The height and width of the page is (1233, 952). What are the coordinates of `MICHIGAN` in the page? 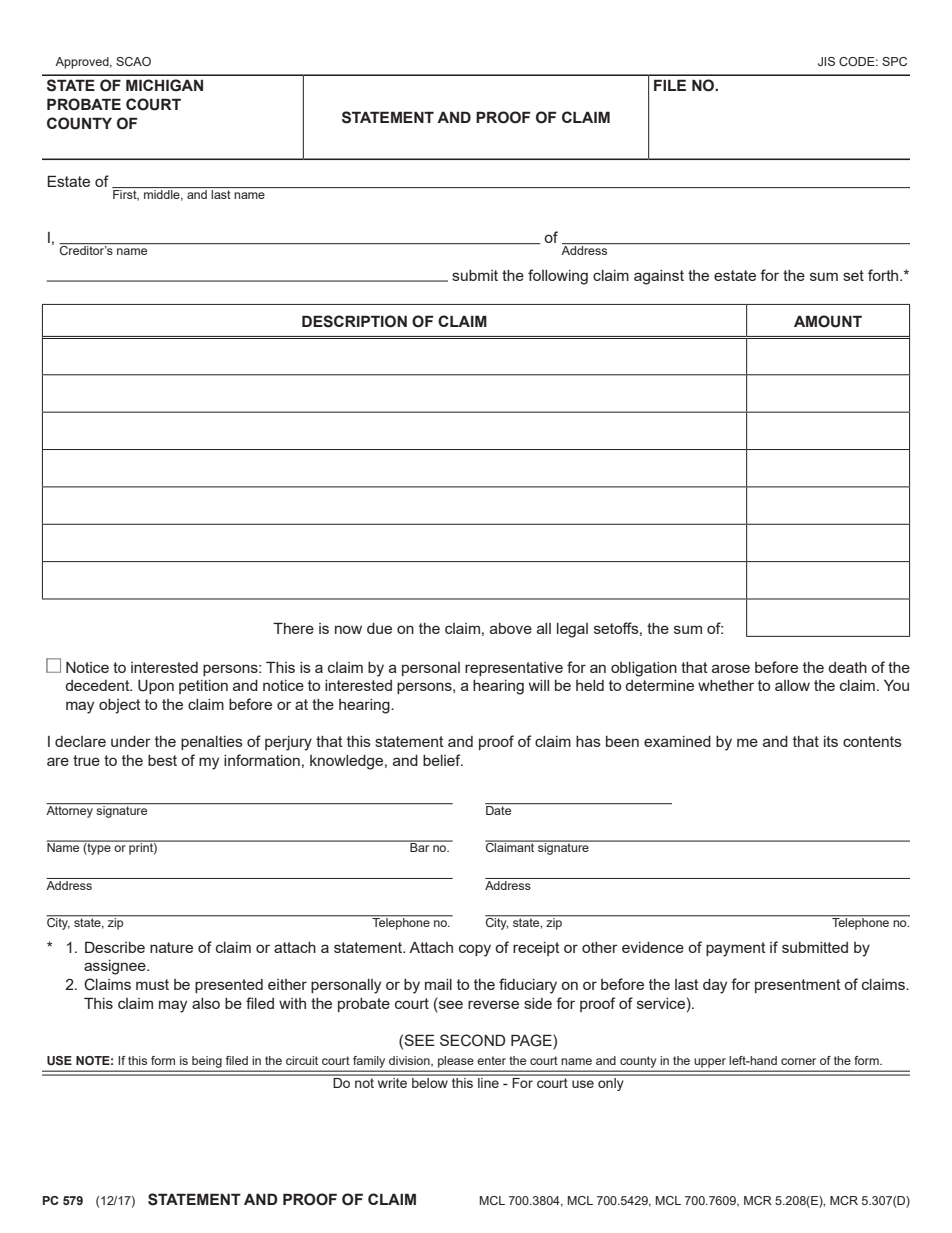 It's located at (164, 85).
